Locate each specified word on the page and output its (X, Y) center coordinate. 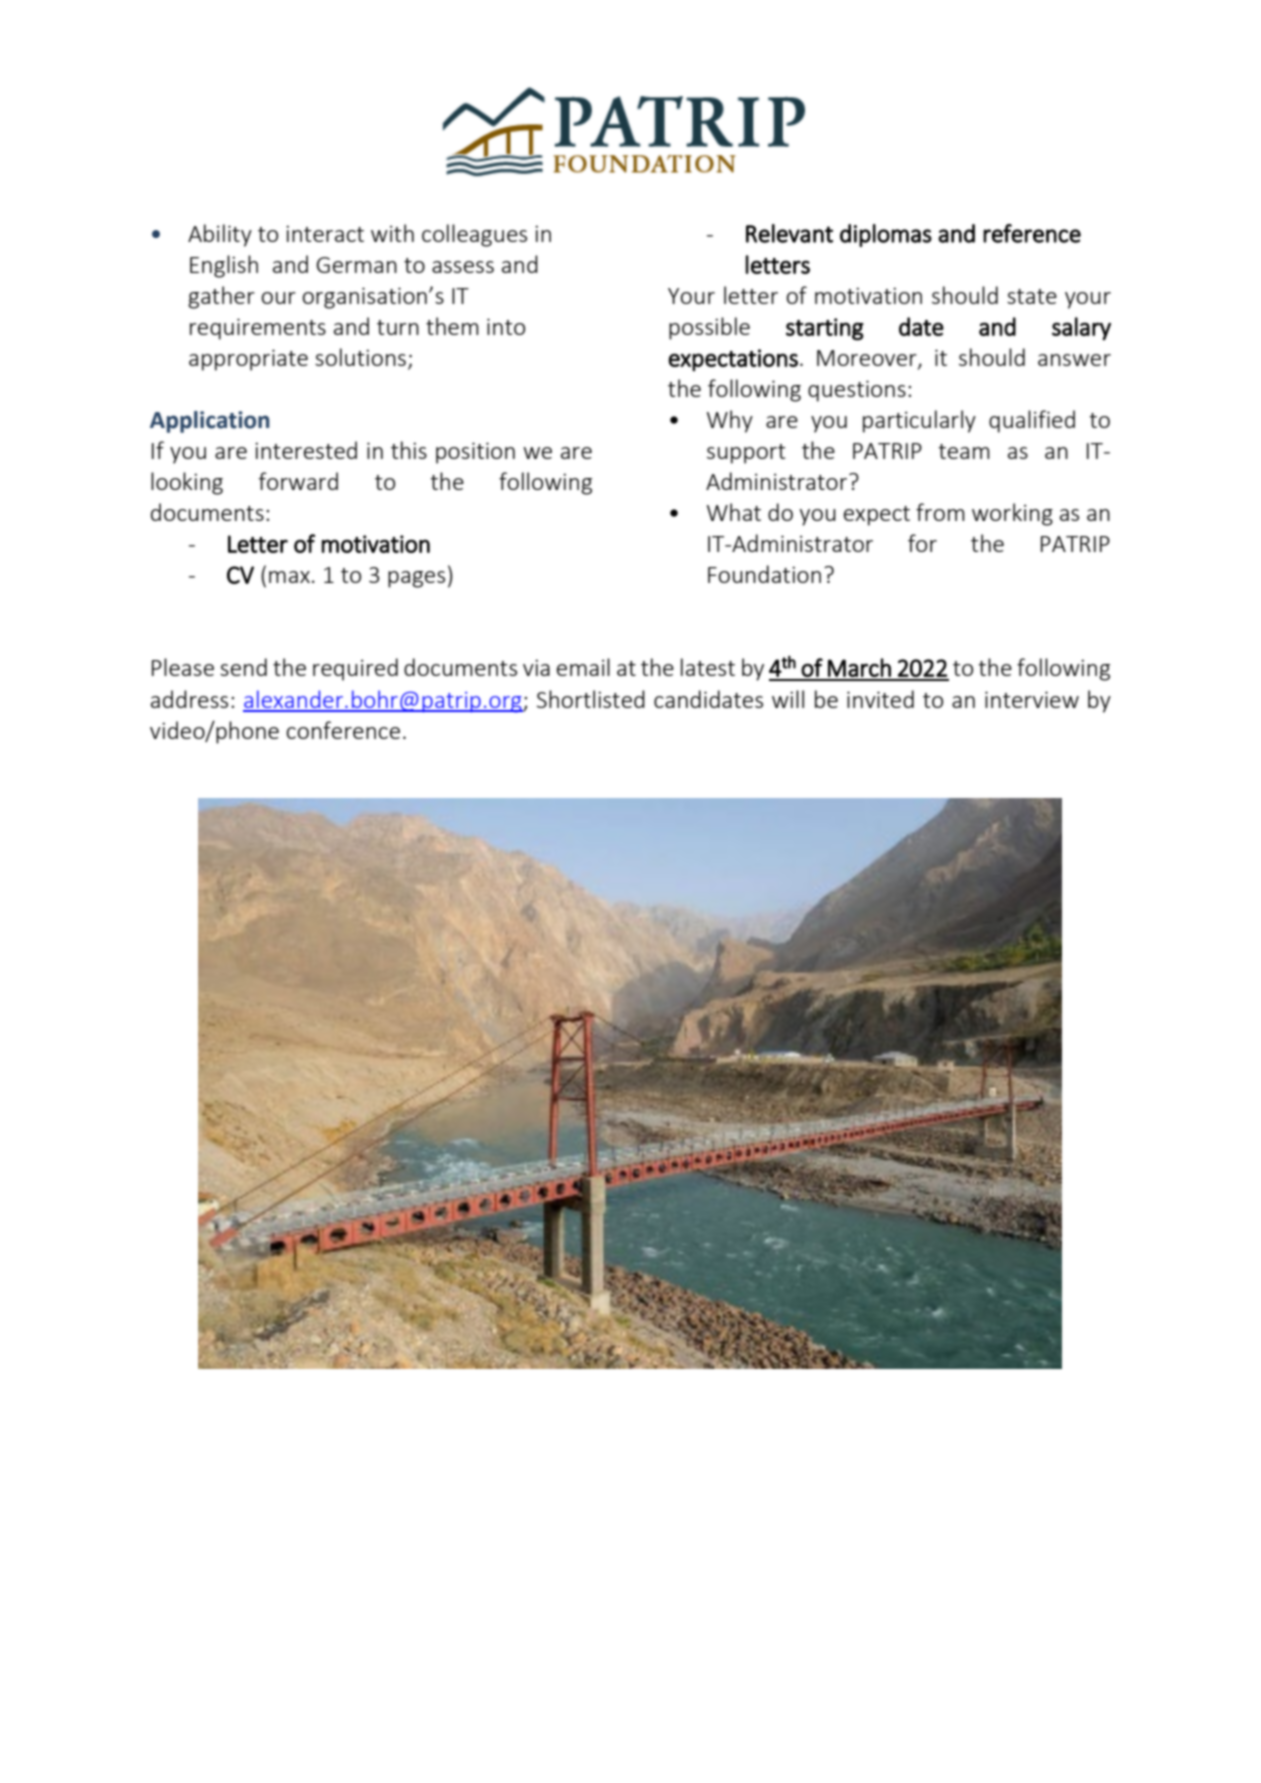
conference (343, 730)
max (289, 577)
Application (209, 422)
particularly (919, 421)
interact (325, 233)
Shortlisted (591, 699)
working (1012, 514)
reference (1032, 233)
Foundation (764, 574)
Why (730, 421)
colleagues (474, 235)
